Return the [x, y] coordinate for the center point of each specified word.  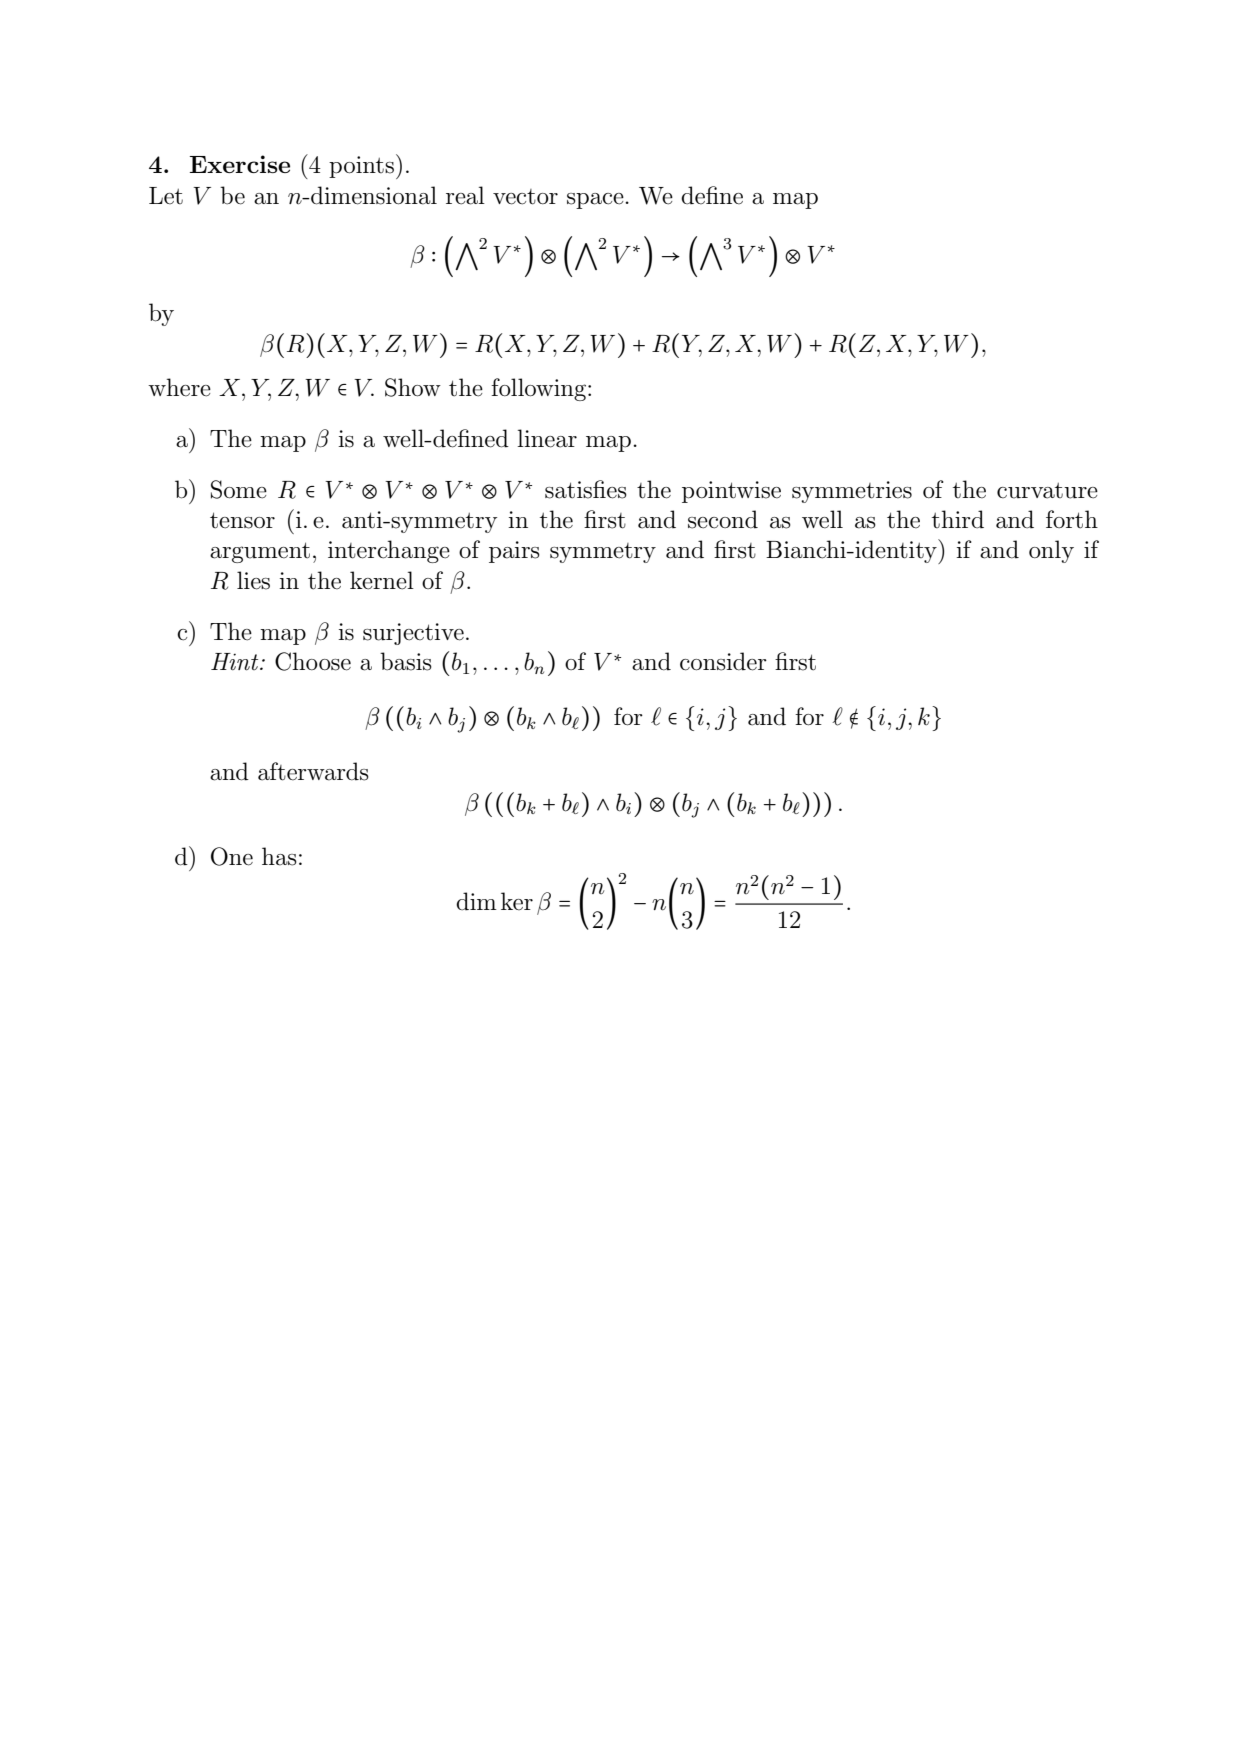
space [596, 201]
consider [723, 661]
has [279, 856]
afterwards [313, 771]
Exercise [240, 164]
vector [525, 197]
